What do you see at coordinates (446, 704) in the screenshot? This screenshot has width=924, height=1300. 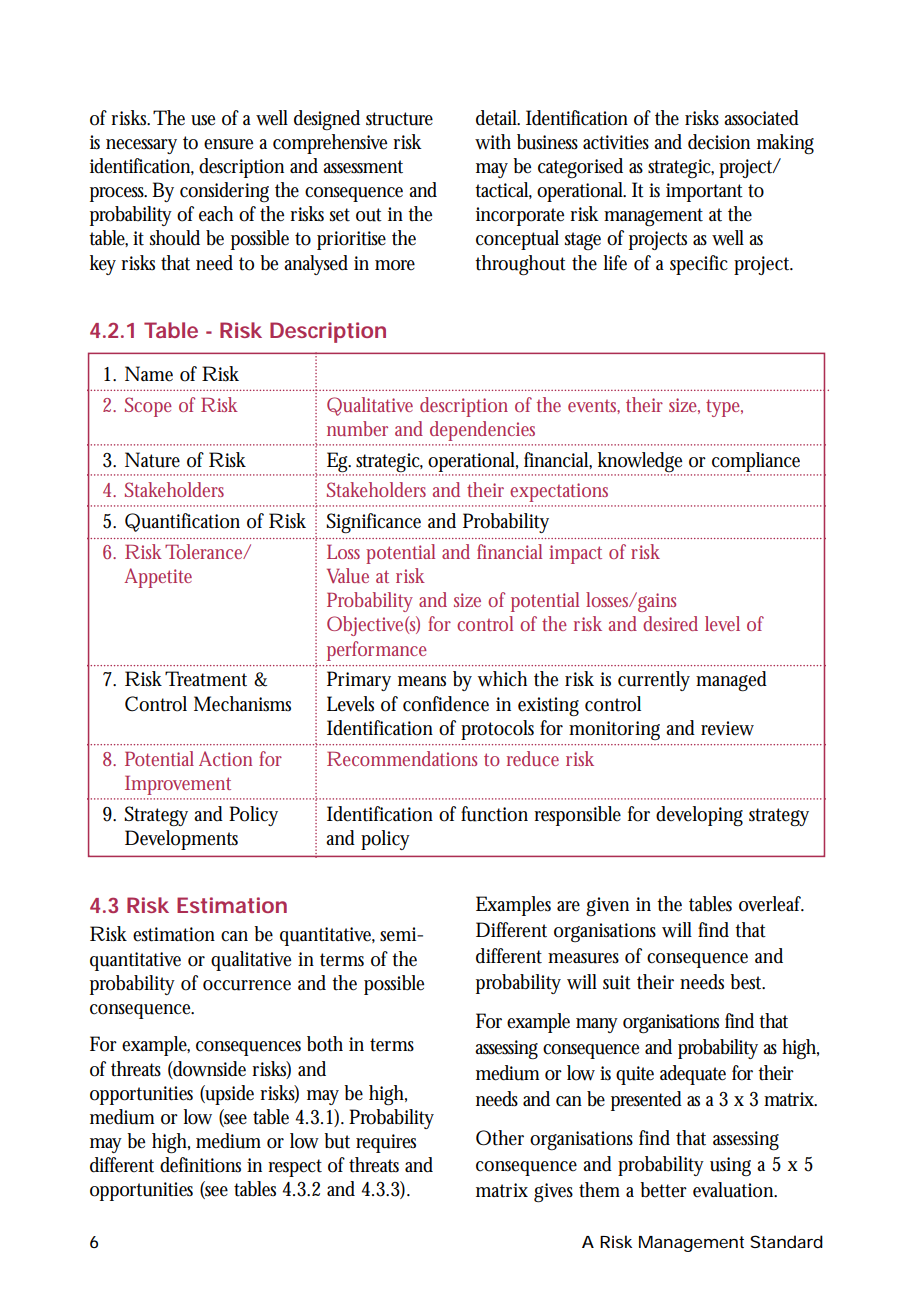 I see `confidence` at bounding box center [446, 704].
